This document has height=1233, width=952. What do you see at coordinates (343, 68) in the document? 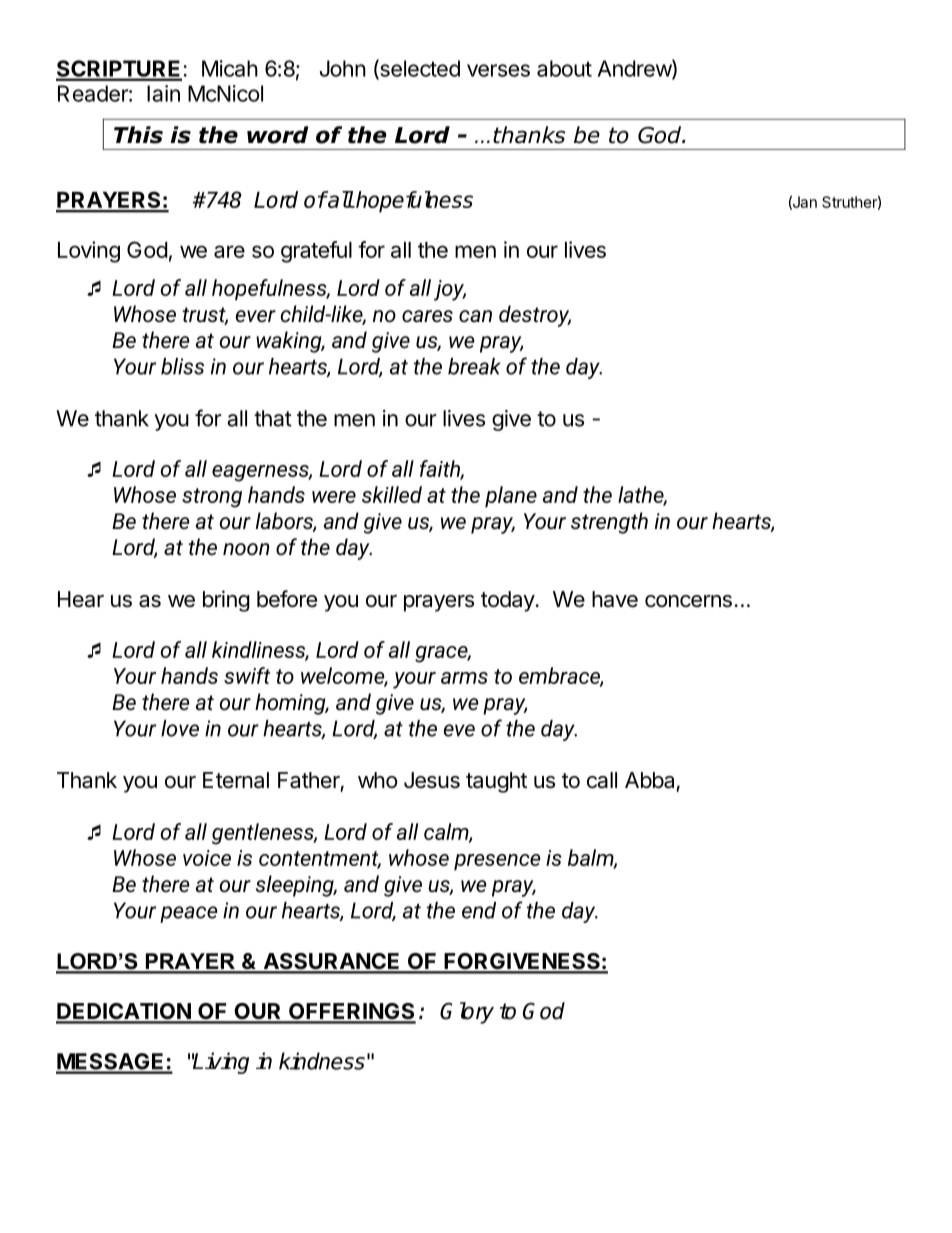
I see `John` at bounding box center [343, 68].
